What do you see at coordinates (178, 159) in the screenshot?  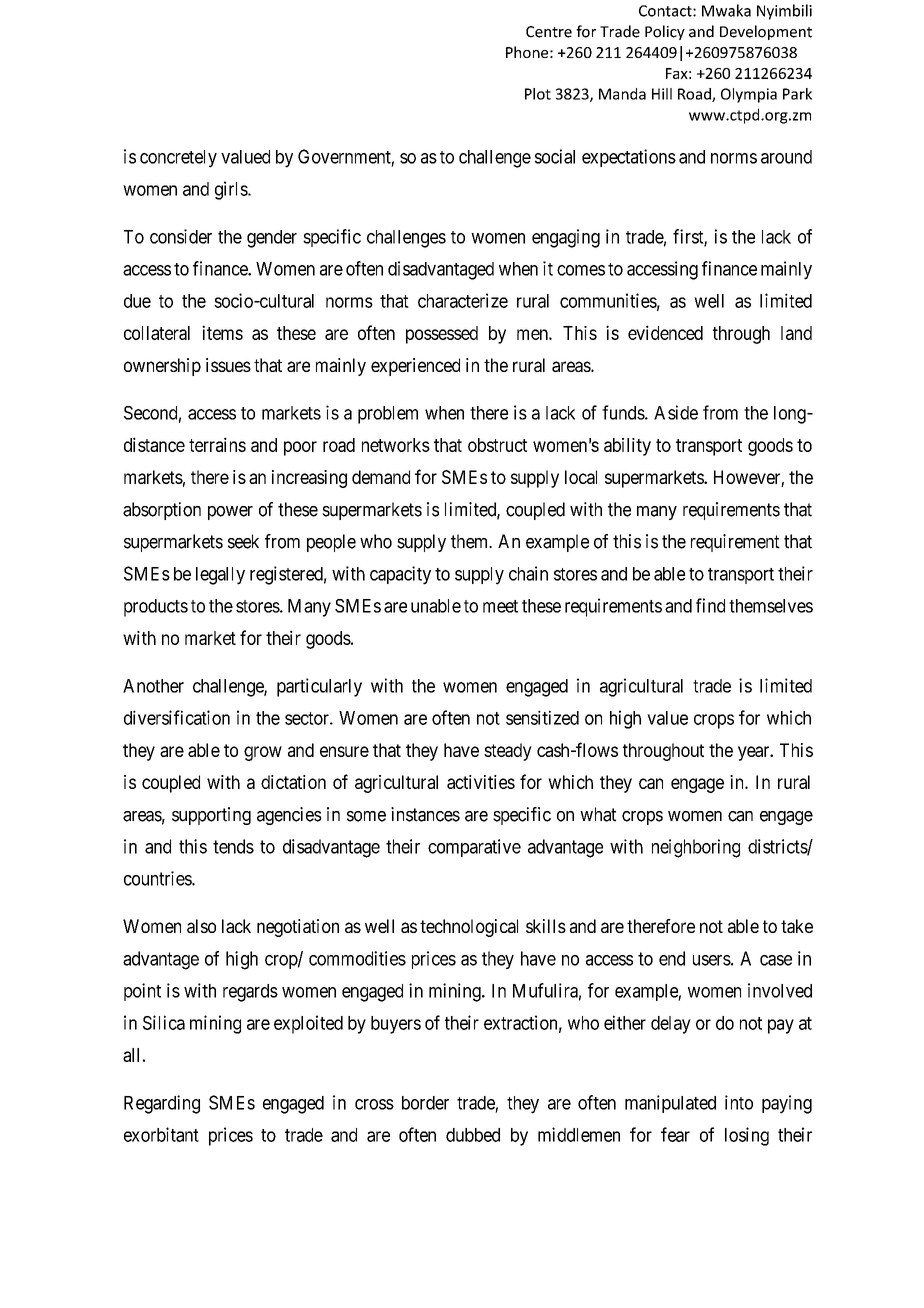 I see `concretely` at bounding box center [178, 159].
